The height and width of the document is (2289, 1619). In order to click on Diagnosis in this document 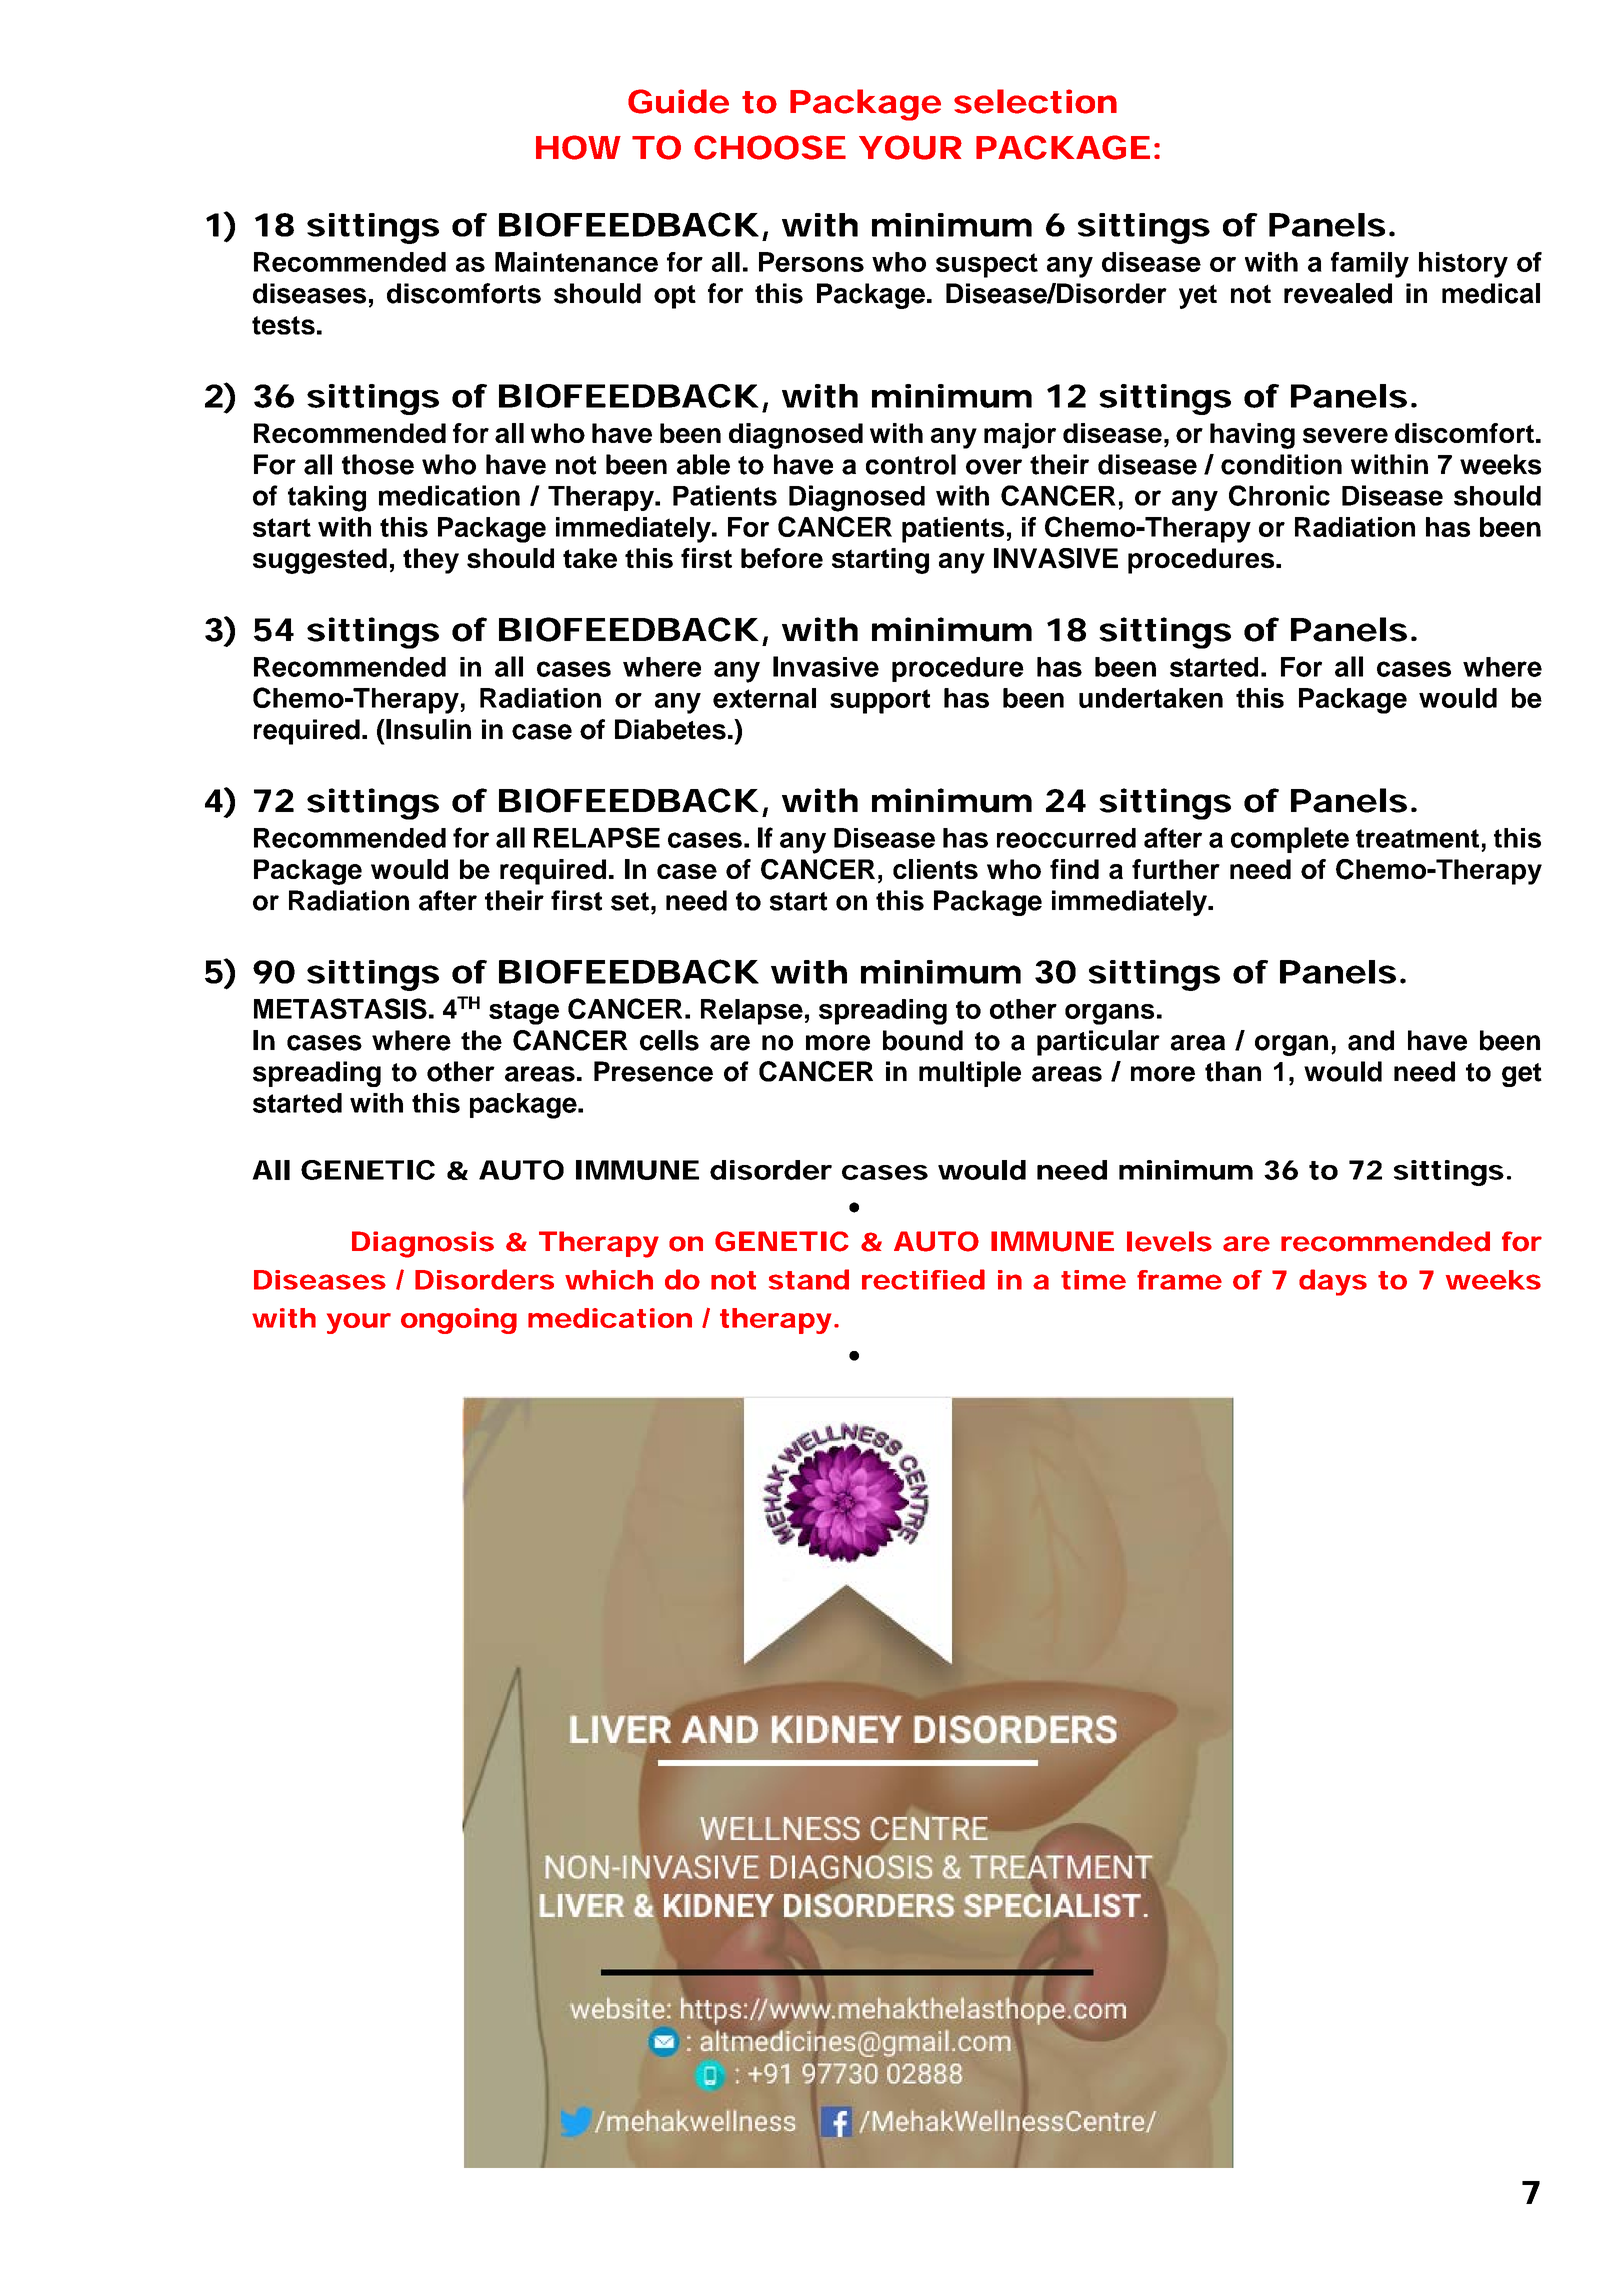, I will do `click(423, 1244)`.
